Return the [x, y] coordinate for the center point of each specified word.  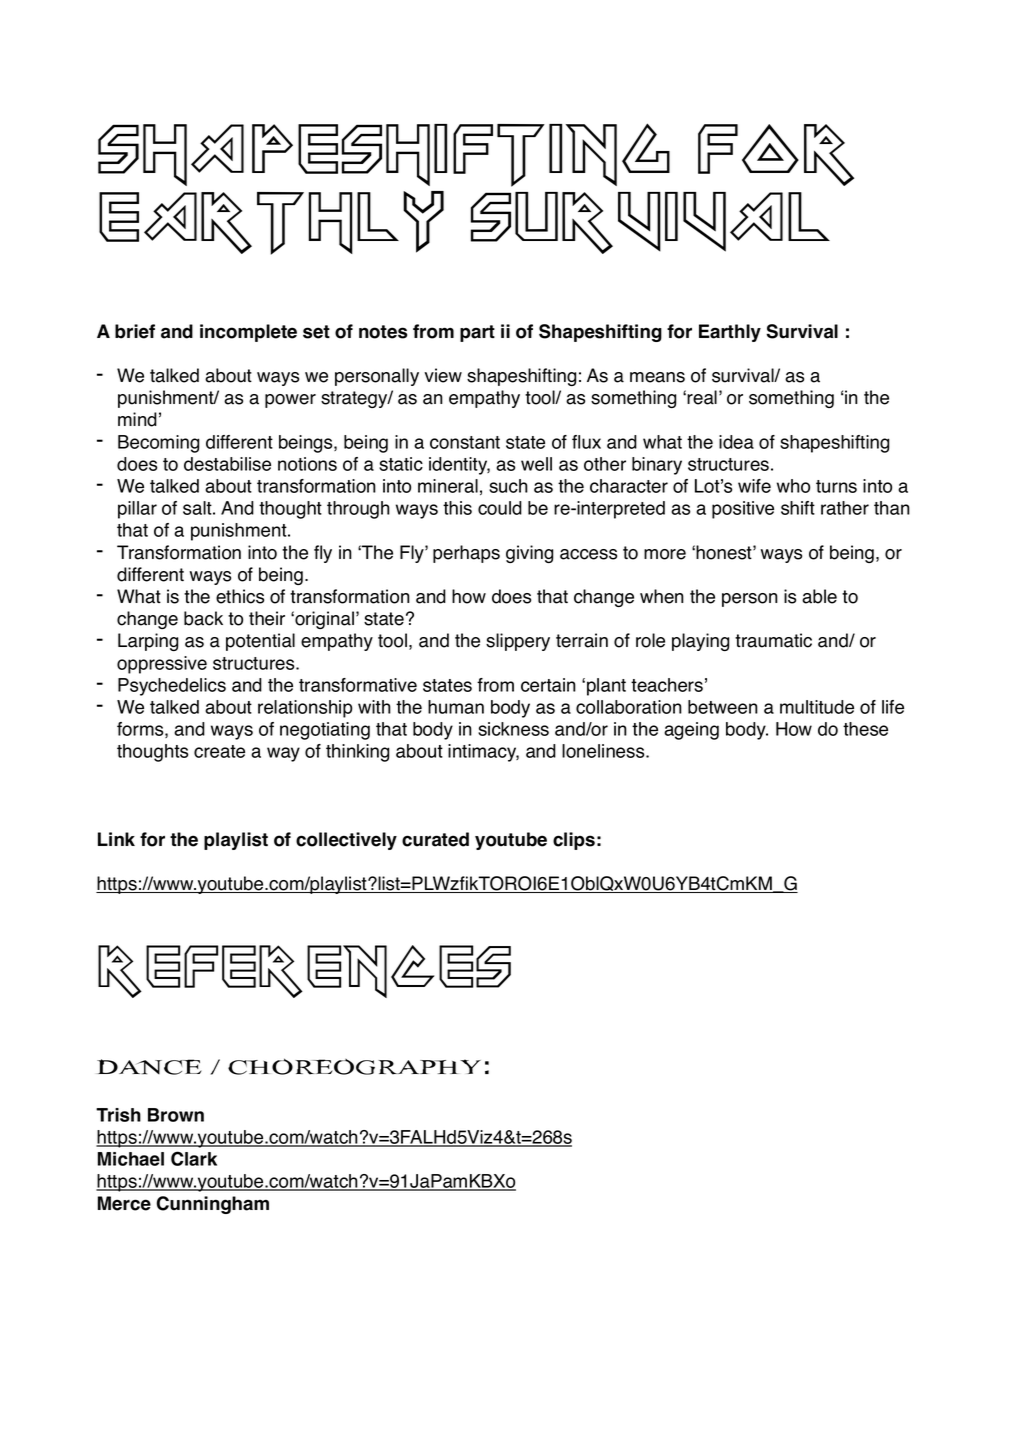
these [865, 729]
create [219, 751]
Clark [194, 1158]
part [477, 333]
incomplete [248, 333]
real [702, 397]
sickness [513, 729]
